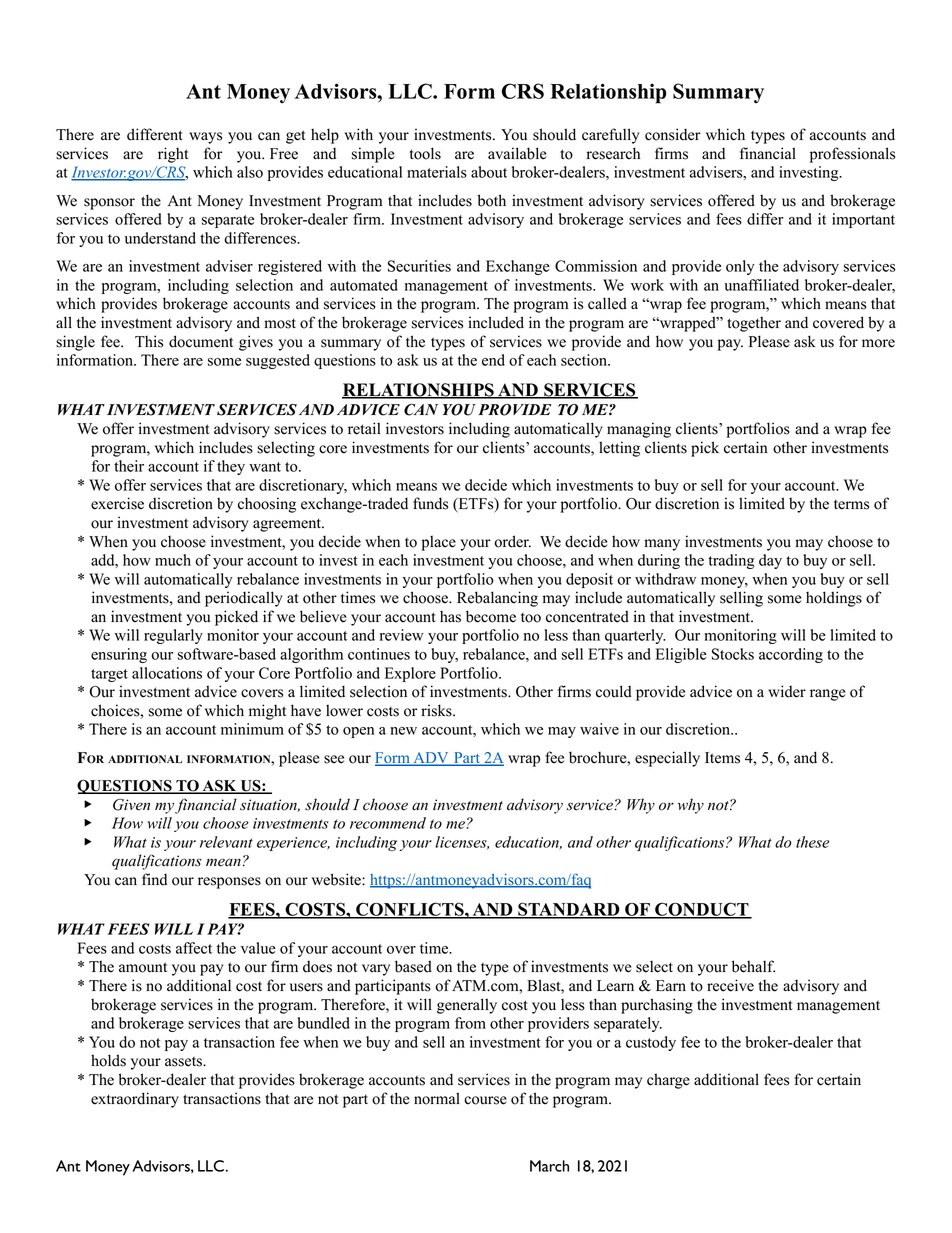 The image size is (952, 1233). Describe the element at coordinates (135, 1100) in the screenshot. I see `extraordinary` at that location.
